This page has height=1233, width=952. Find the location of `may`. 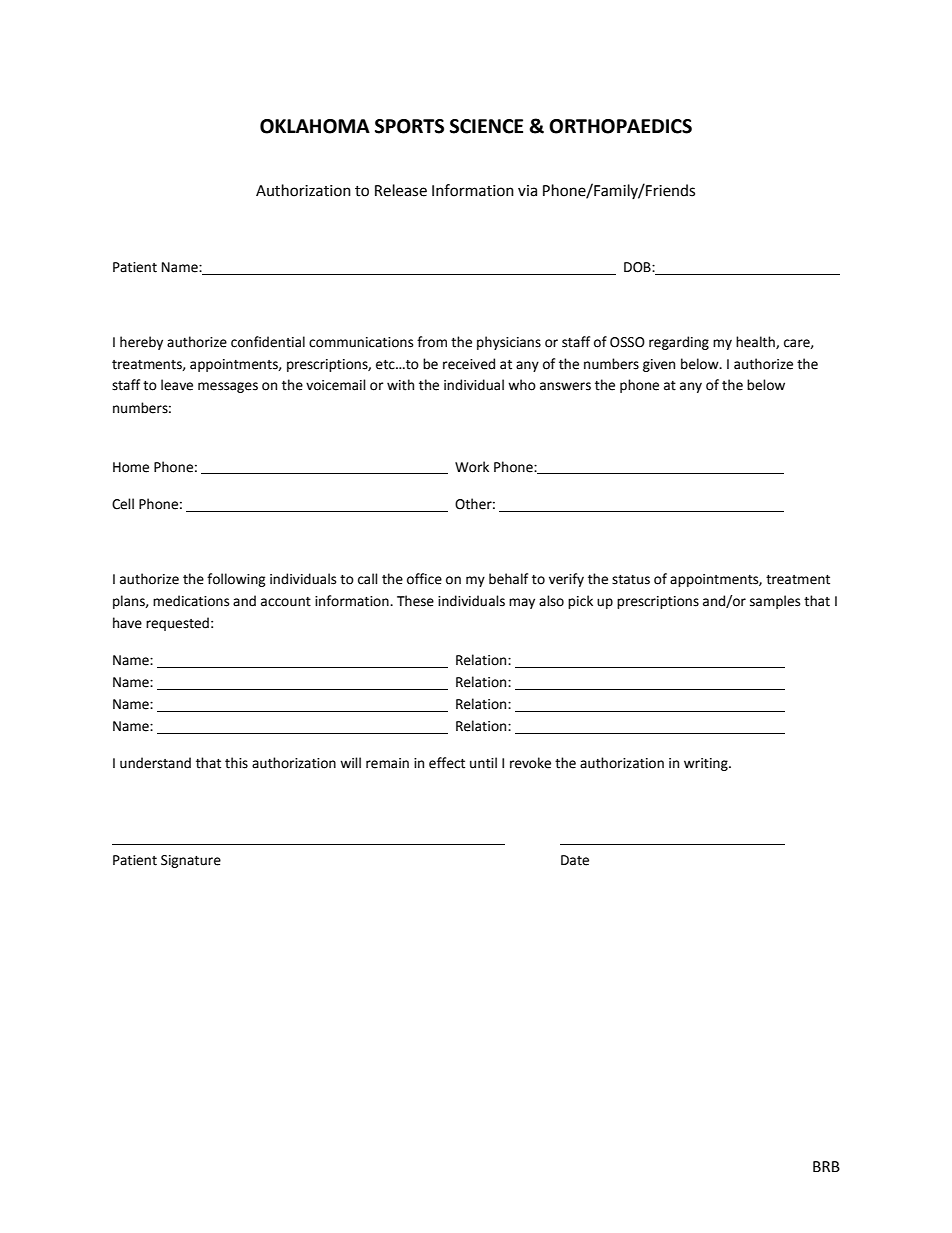

may is located at coordinates (522, 603).
